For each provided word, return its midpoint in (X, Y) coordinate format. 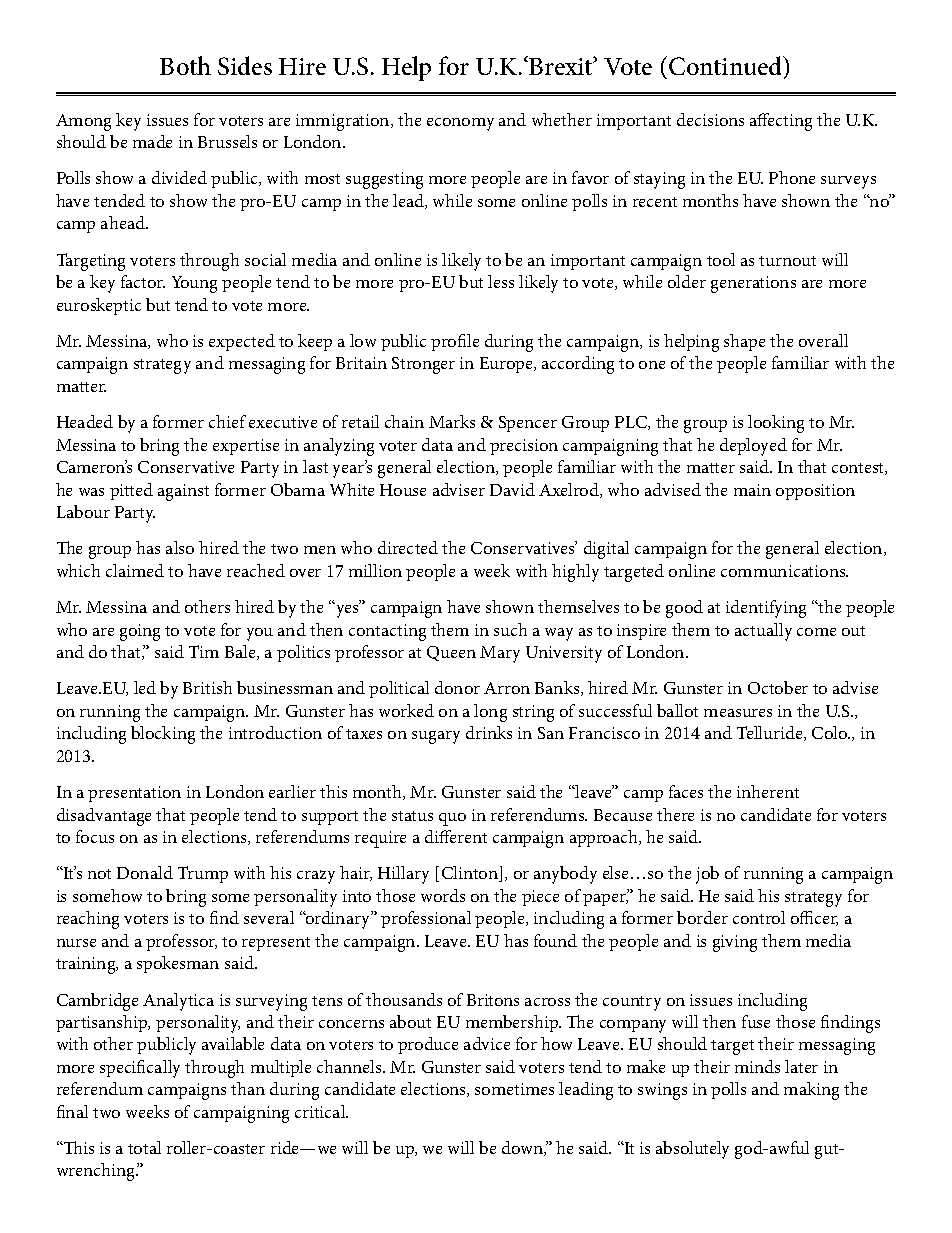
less (501, 281)
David (512, 489)
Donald (145, 872)
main (752, 490)
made (152, 141)
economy (460, 124)
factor (143, 281)
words (443, 895)
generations (753, 284)
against (183, 492)
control (759, 917)
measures (738, 713)
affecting (781, 122)
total (144, 1147)
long (490, 713)
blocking (163, 735)
